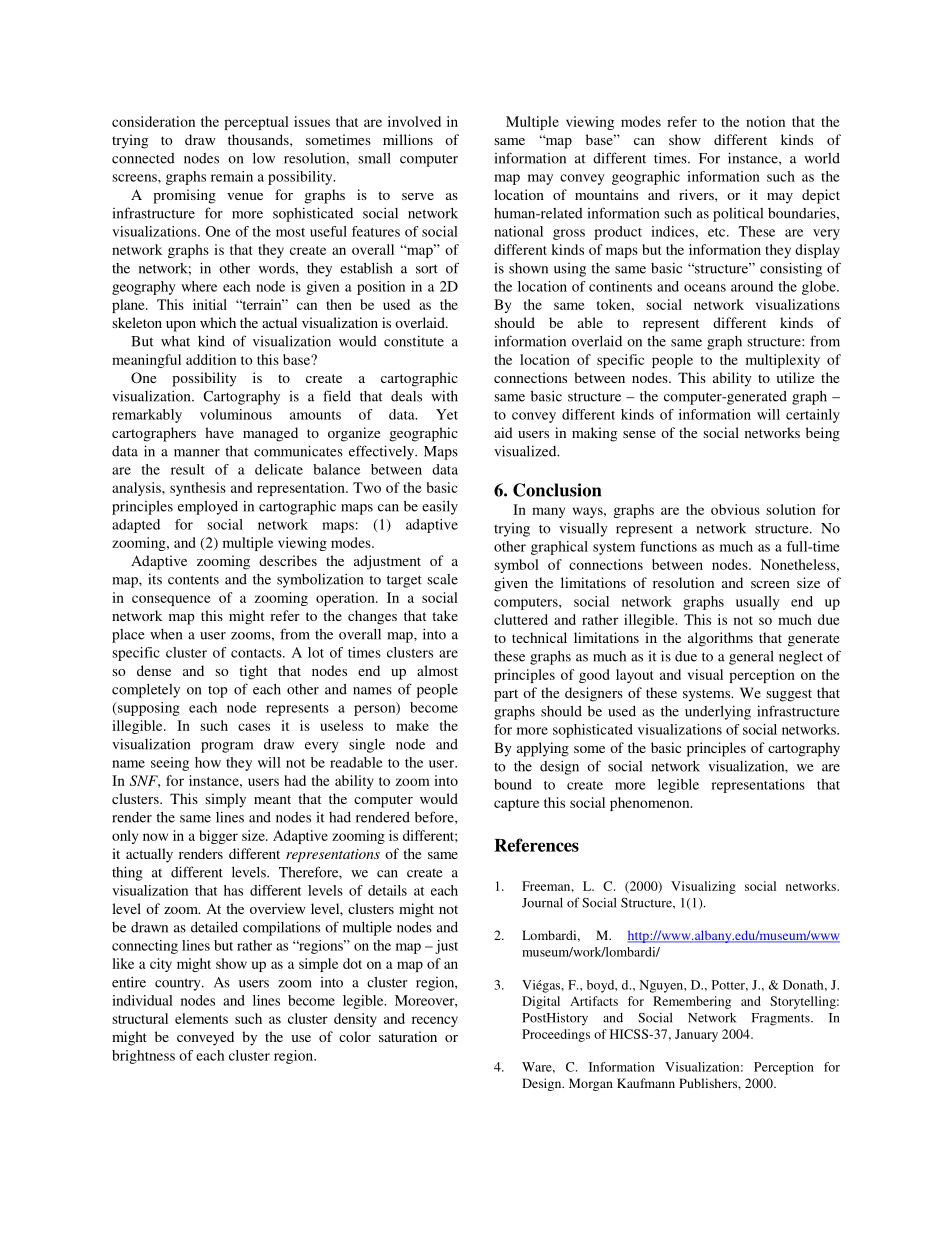 Image resolution: width=952 pixels, height=1233 pixels. What do you see at coordinates (765, 121) in the screenshot?
I see `notion` at bounding box center [765, 121].
